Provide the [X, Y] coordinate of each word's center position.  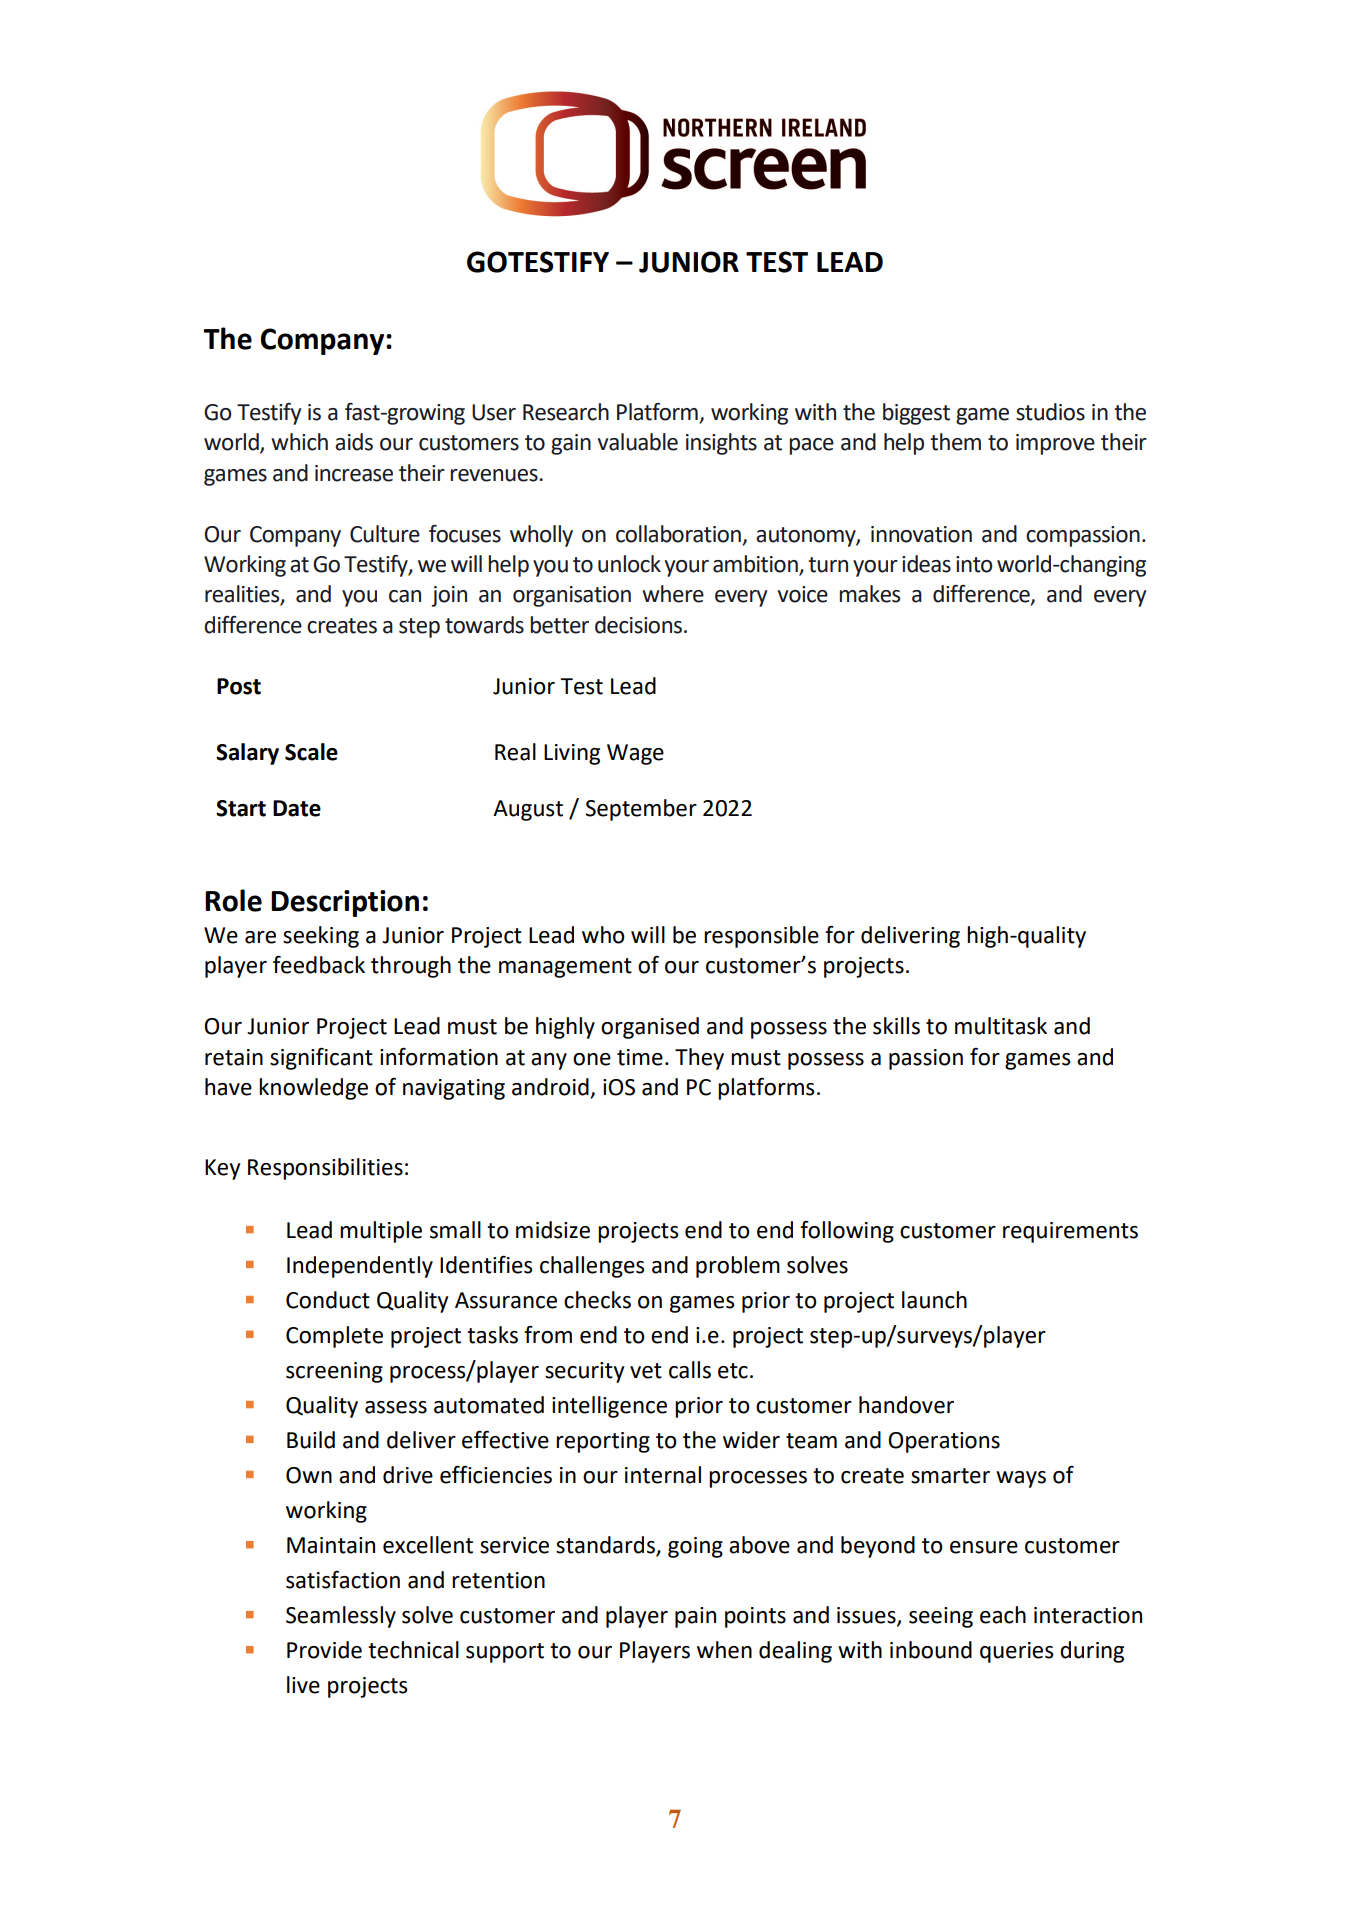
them [955, 442]
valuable [638, 442]
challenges [592, 1267]
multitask [1001, 1026]
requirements [1070, 1232]
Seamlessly [341, 1617]
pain [695, 1617]
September [641, 810]
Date [297, 808]
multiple [381, 1232]
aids [354, 442]
